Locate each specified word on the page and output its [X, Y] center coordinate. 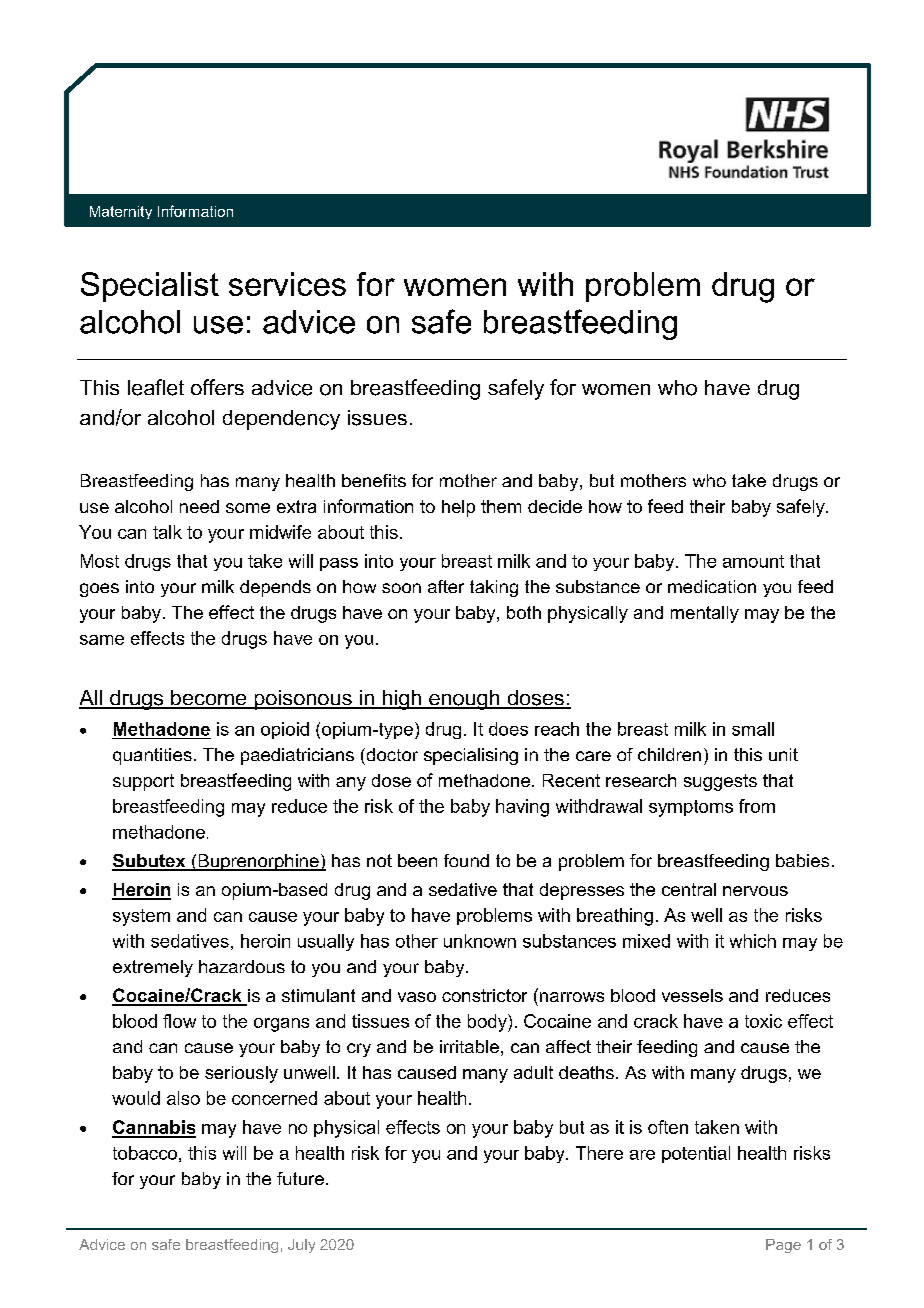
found [466, 860]
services [287, 284]
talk [167, 532]
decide [555, 506]
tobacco [145, 1153]
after [446, 586]
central [689, 889]
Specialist [150, 287]
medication [712, 586]
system [141, 917]
